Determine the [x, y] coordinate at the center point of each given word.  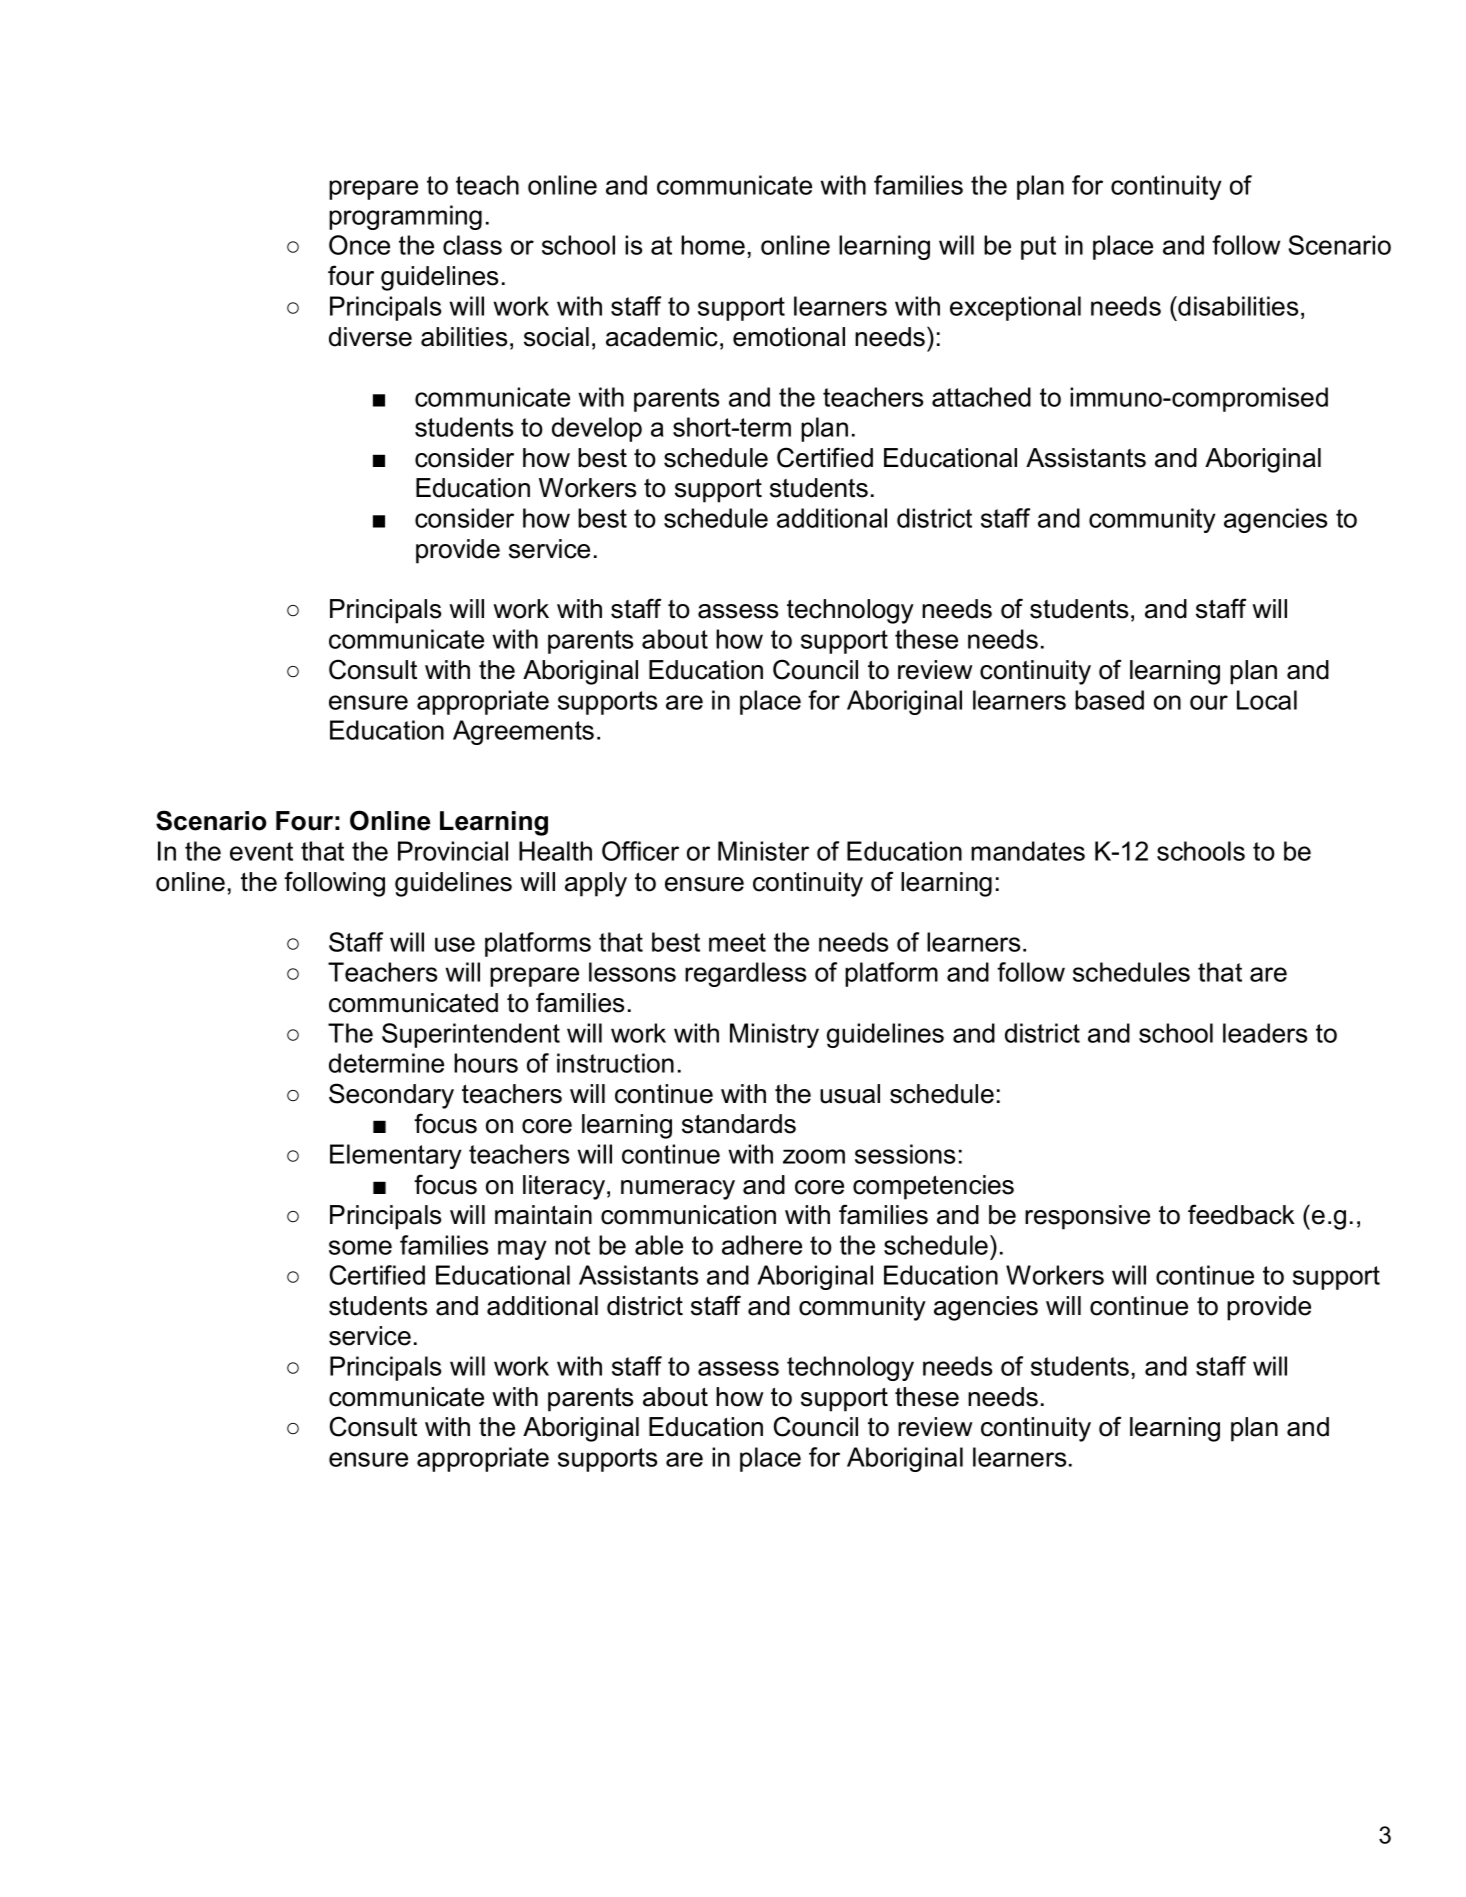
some [360, 1247]
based [1109, 700]
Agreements [523, 732]
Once [359, 245]
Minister [763, 851]
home [713, 245]
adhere [762, 1245]
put [1038, 248]
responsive [1087, 1217]
